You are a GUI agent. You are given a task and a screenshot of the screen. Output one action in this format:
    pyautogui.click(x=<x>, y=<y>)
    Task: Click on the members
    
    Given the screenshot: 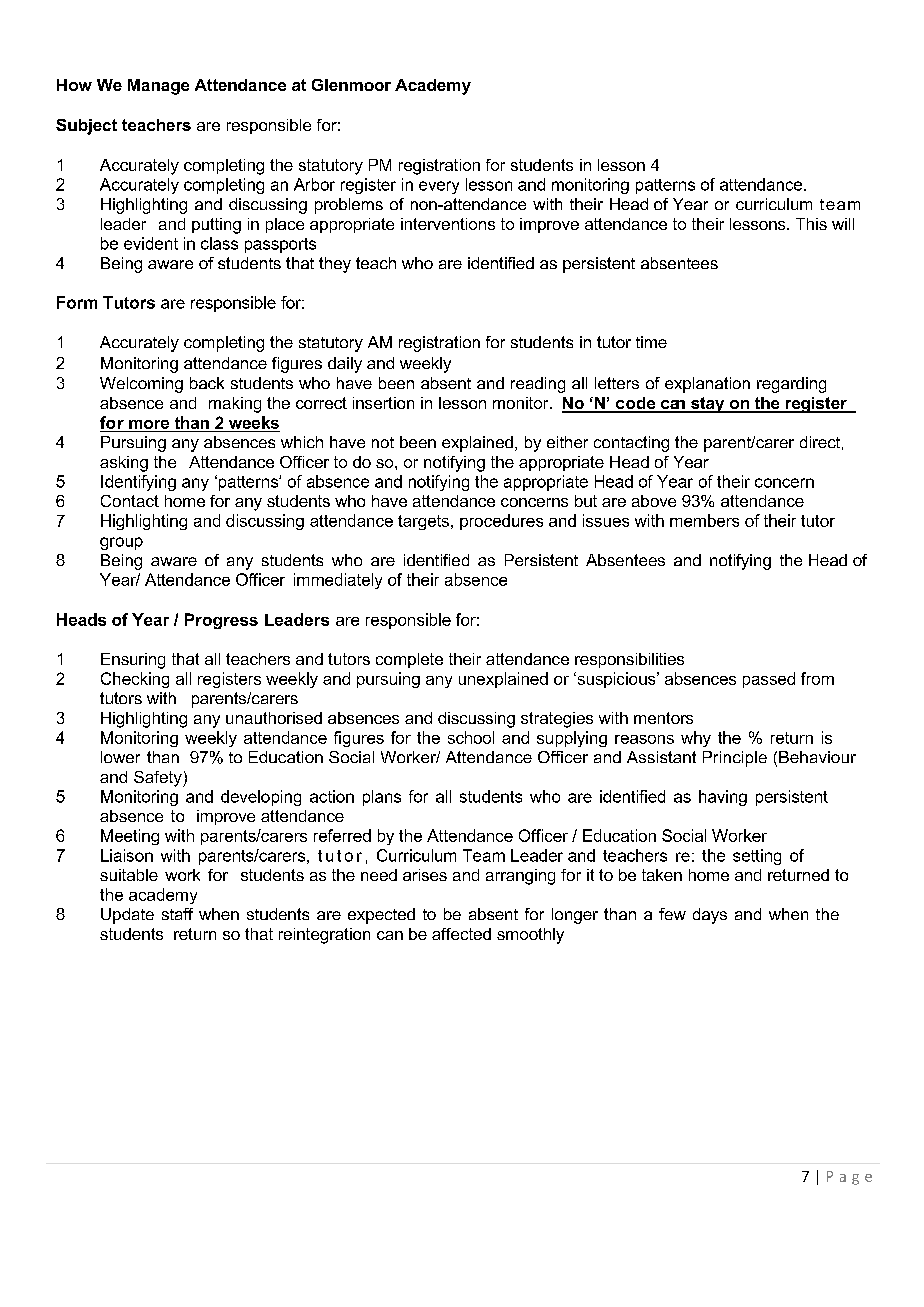 What is the action you would take?
    pyautogui.click(x=704, y=520)
